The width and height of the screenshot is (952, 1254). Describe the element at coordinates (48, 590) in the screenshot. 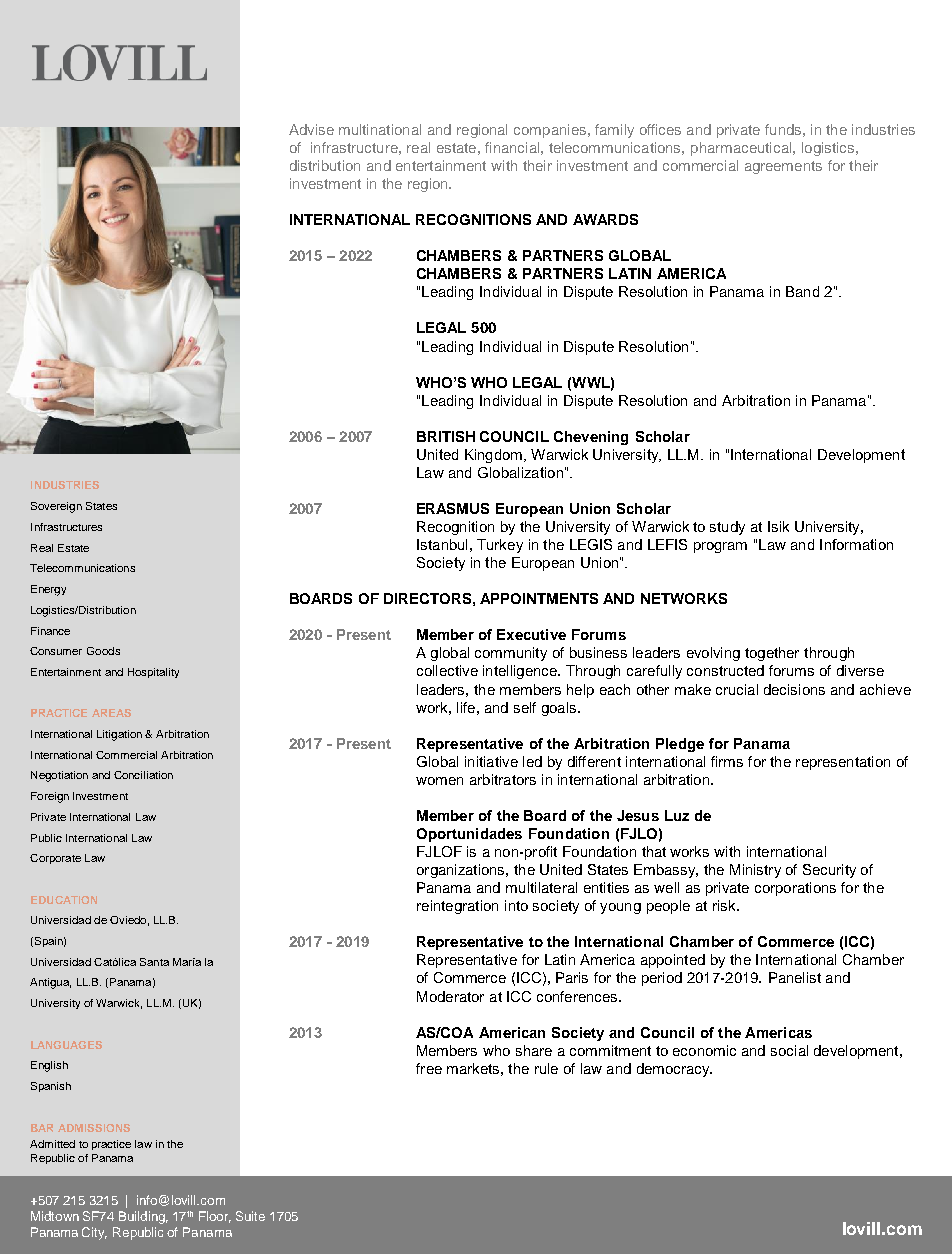

I see `Energy` at that location.
